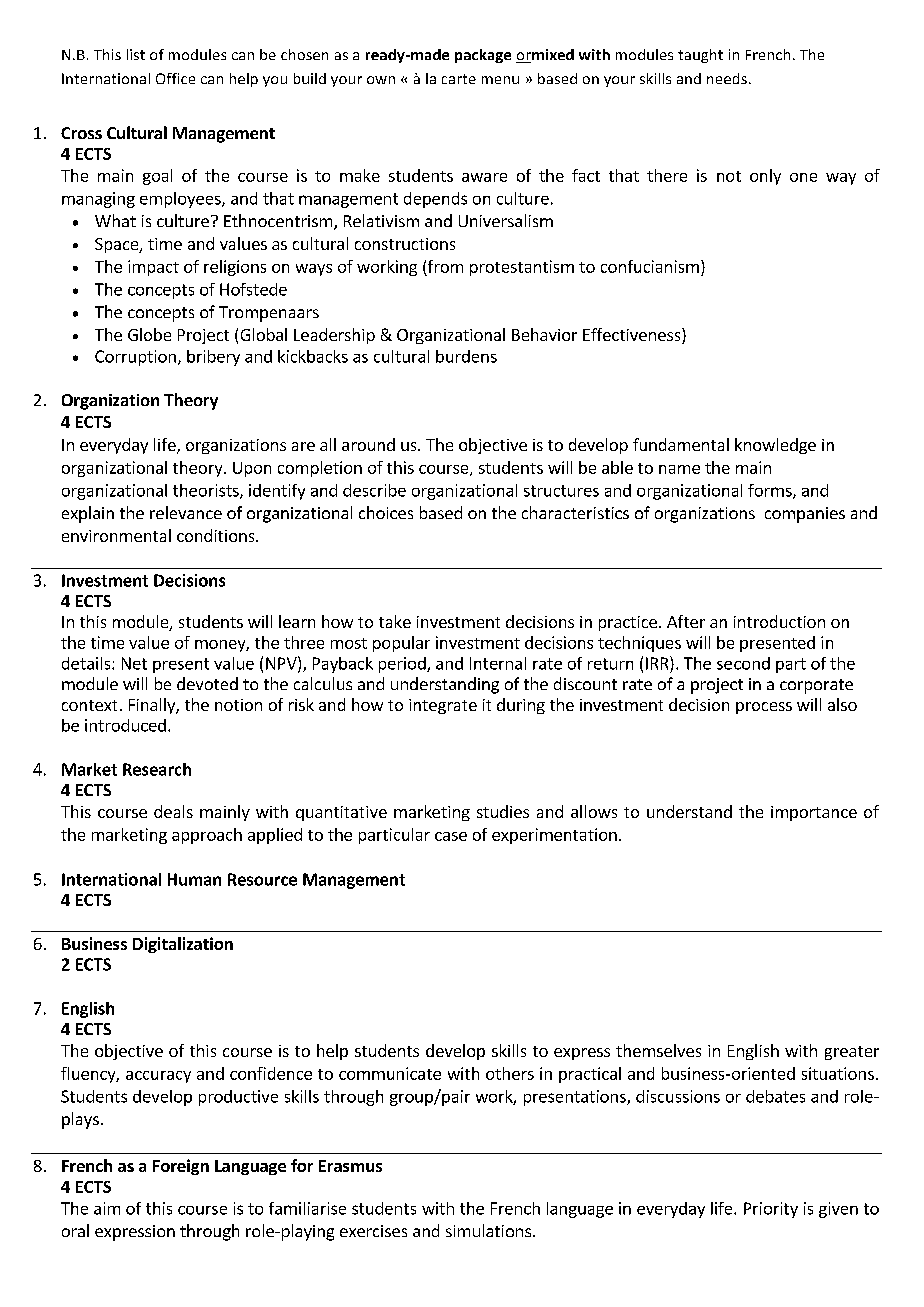 The height and width of the screenshot is (1307, 924). Describe the element at coordinates (650, 266) in the screenshot. I see `confucianism` at that location.
